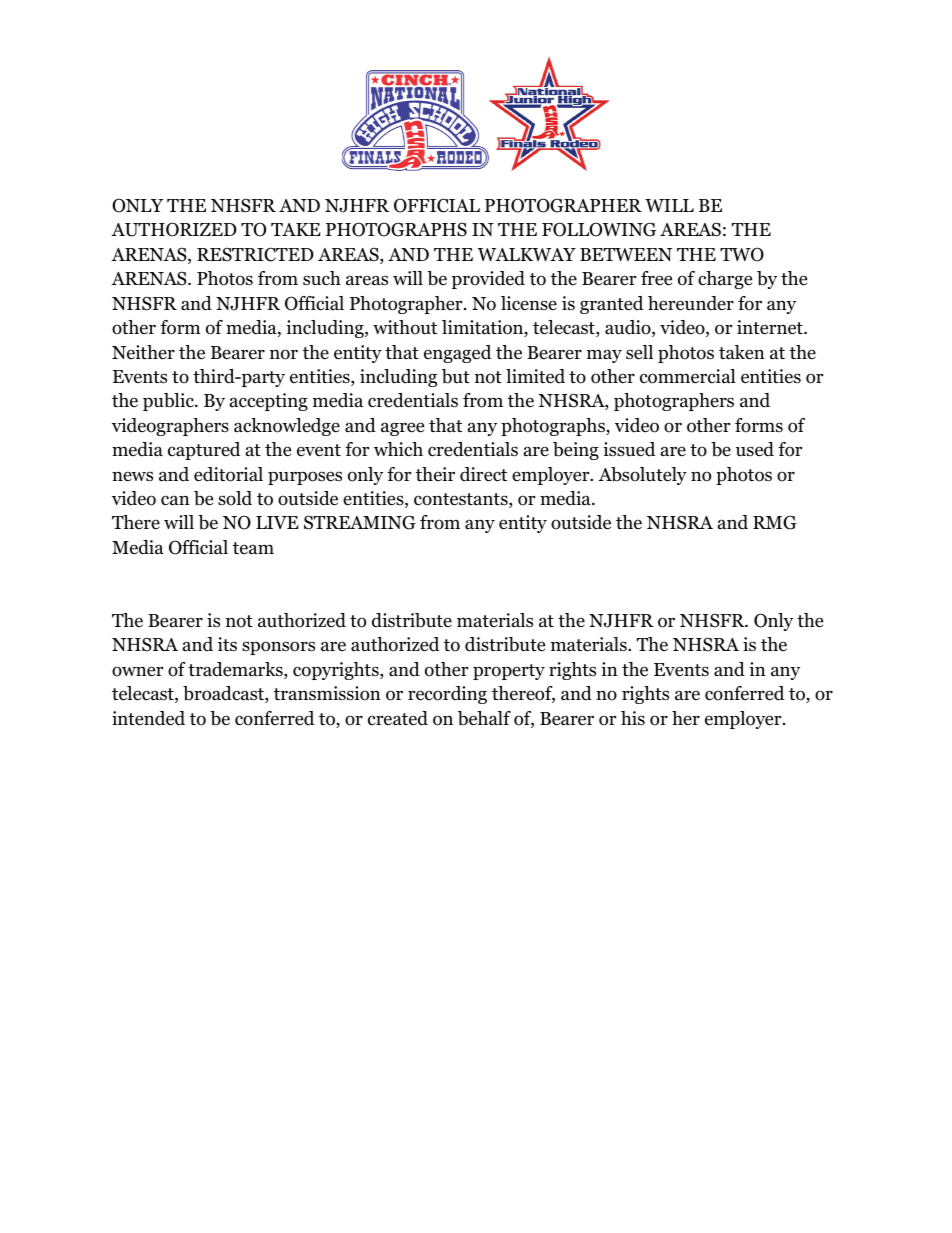  I want to click on Absolutely, so click(642, 476).
